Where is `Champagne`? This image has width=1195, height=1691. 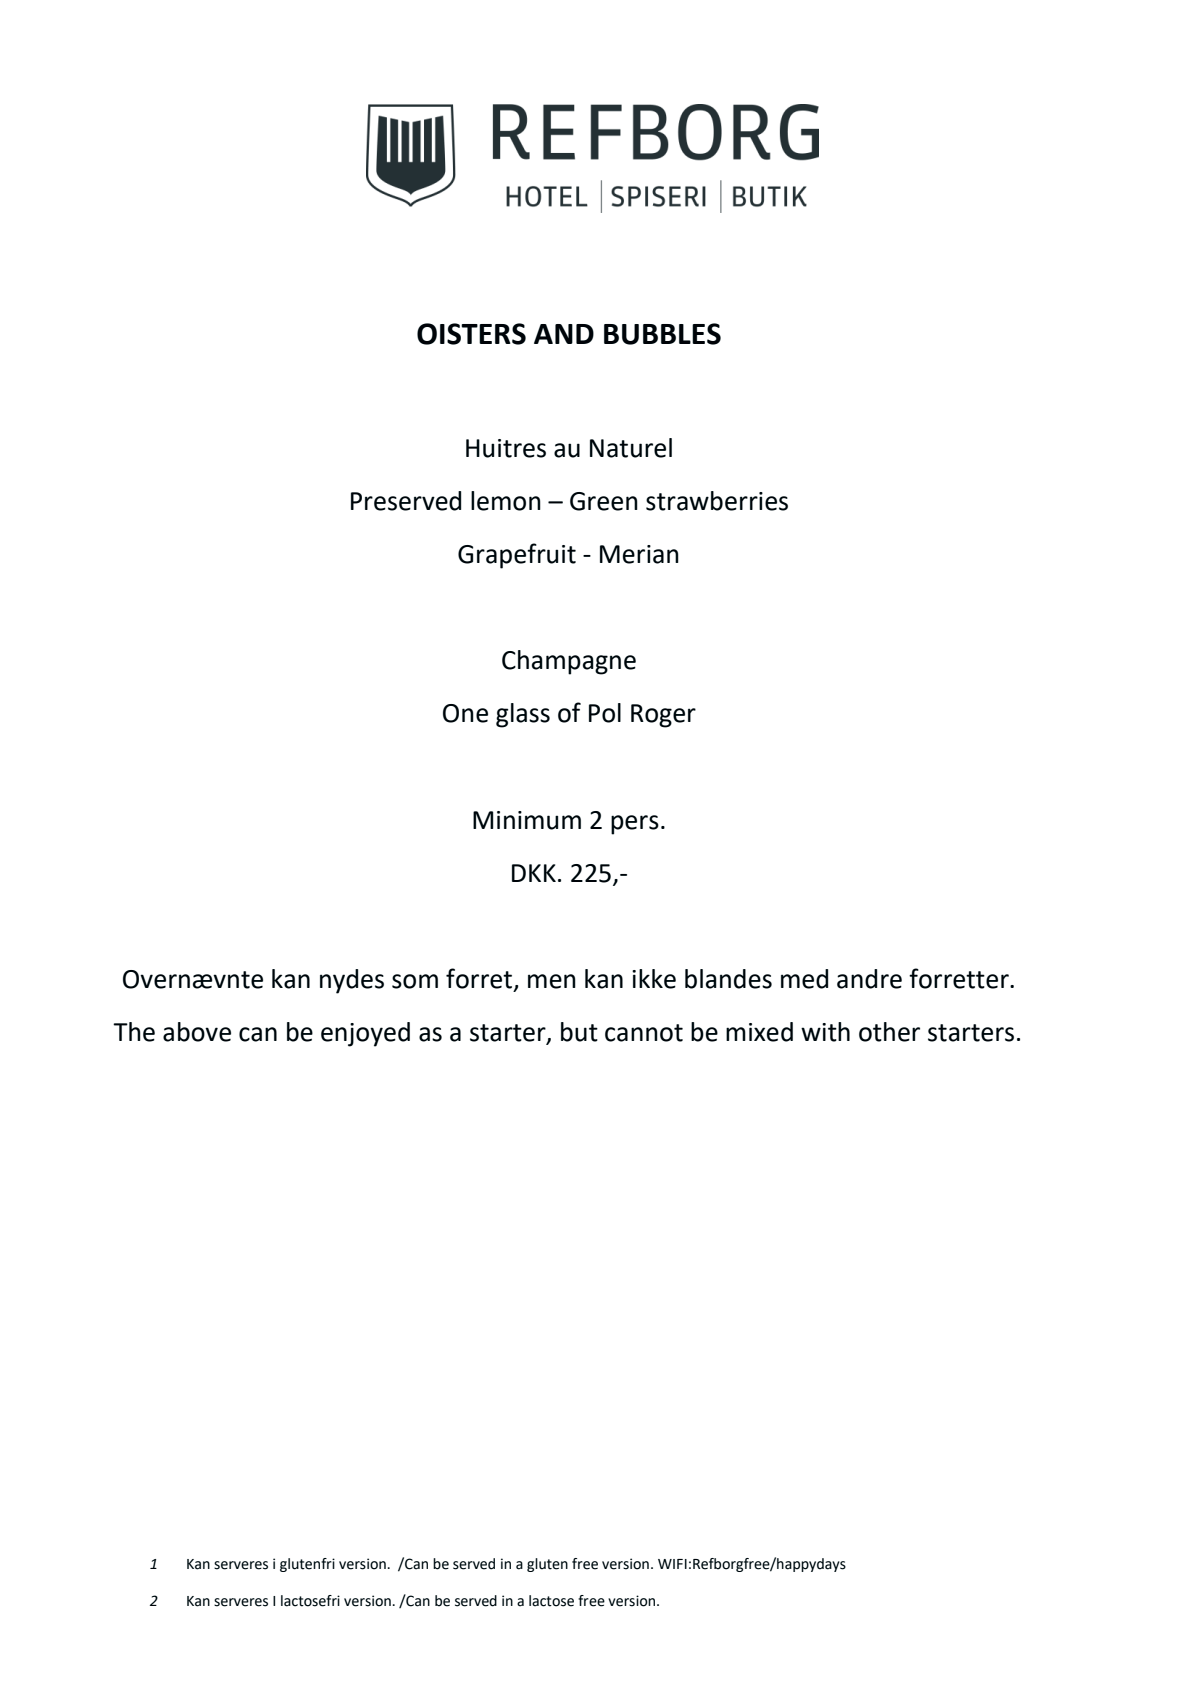 Champagne is located at coordinates (569, 662).
